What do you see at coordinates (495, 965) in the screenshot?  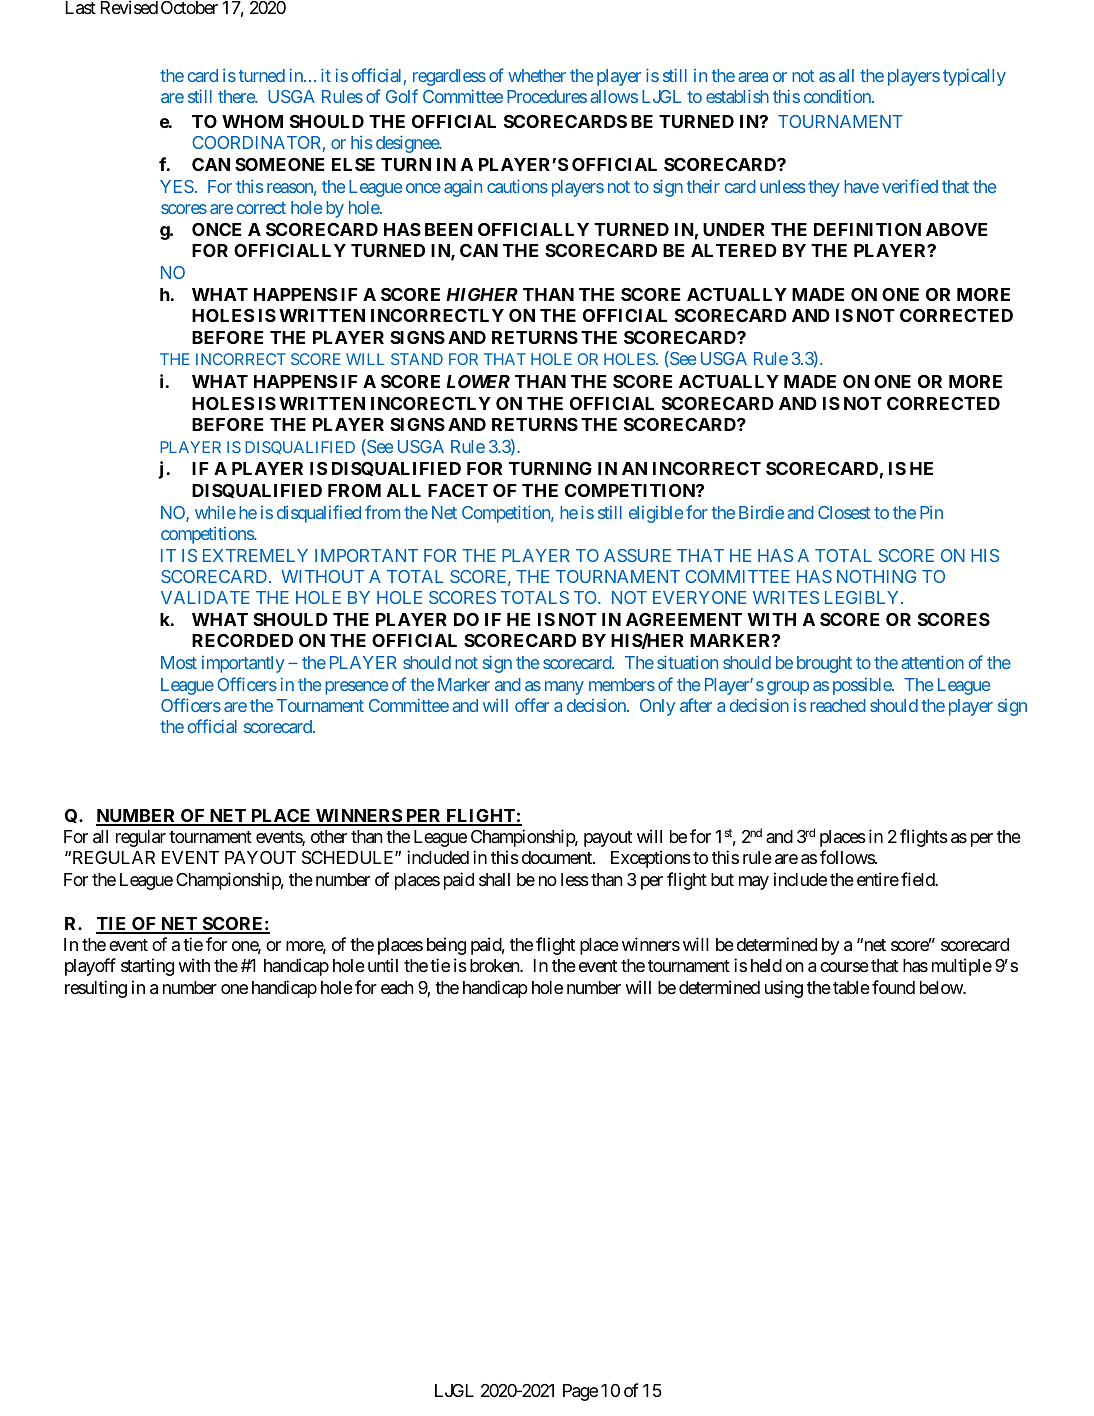 I see `broken` at bounding box center [495, 965].
